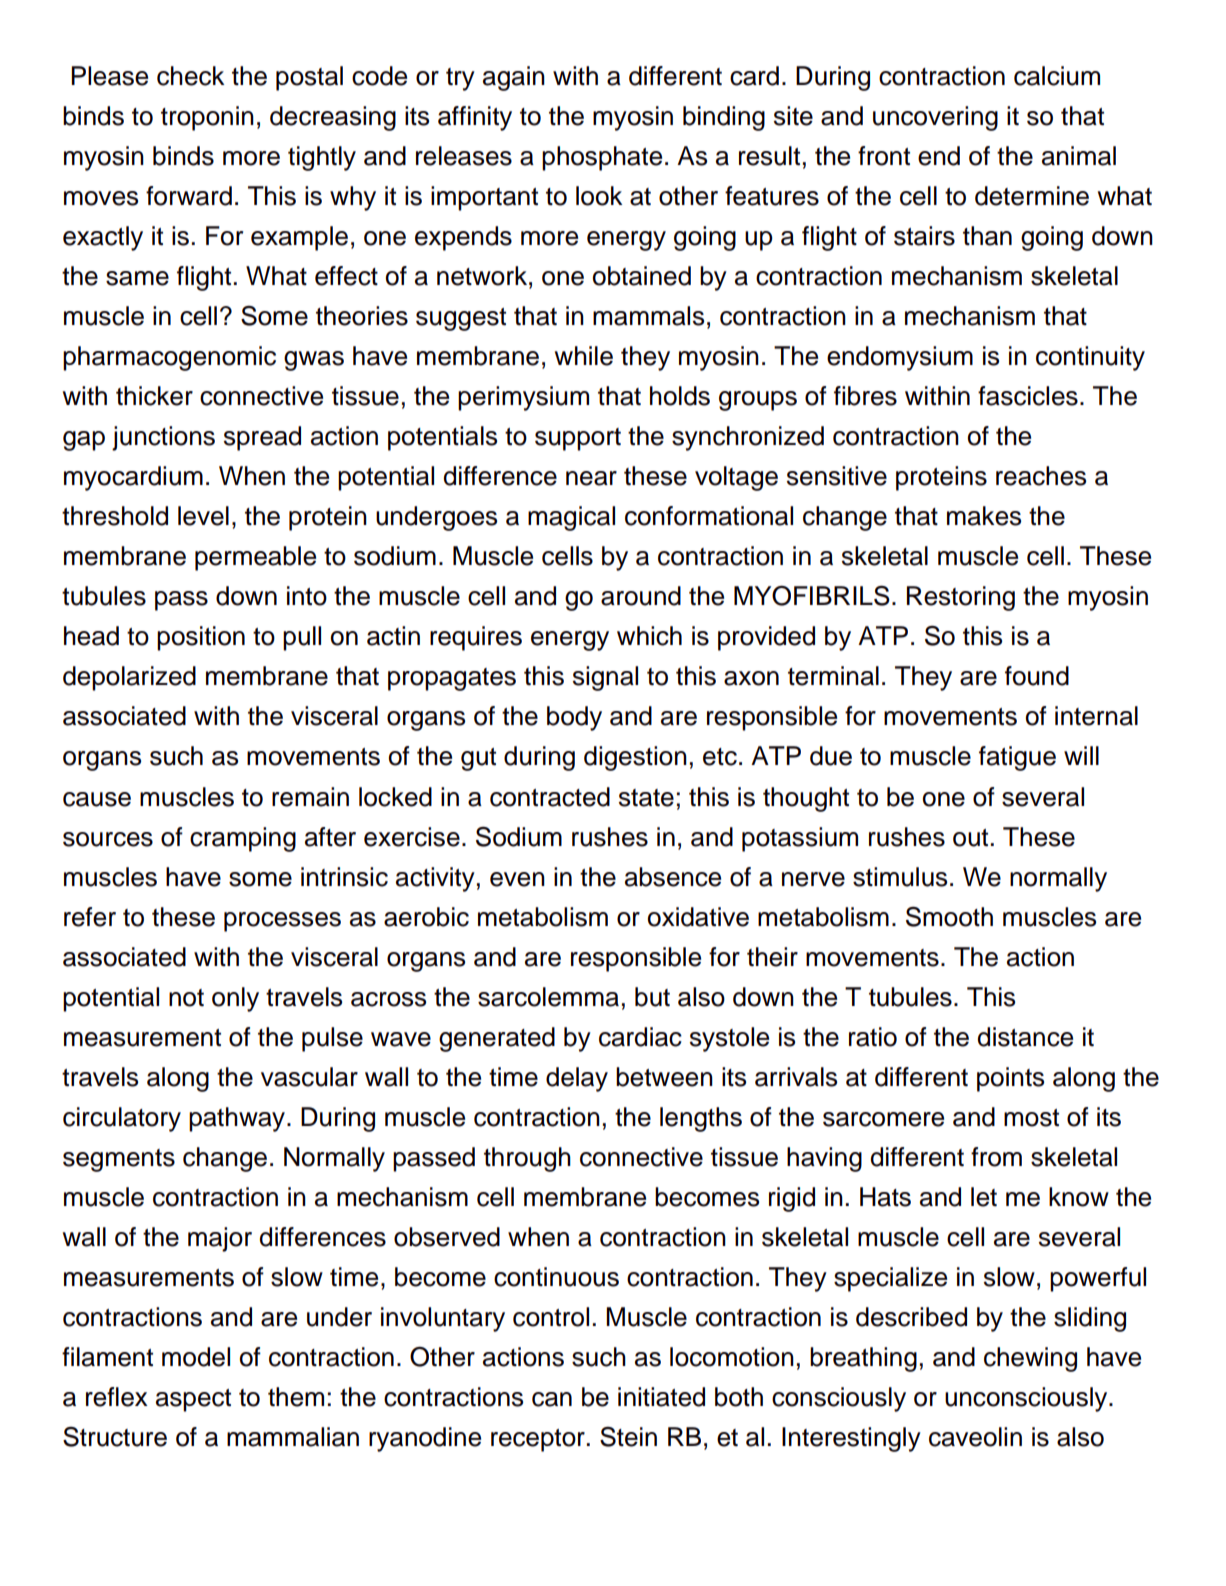  Describe the element at coordinates (1017, 758) in the screenshot. I see `fatigue` at that location.
